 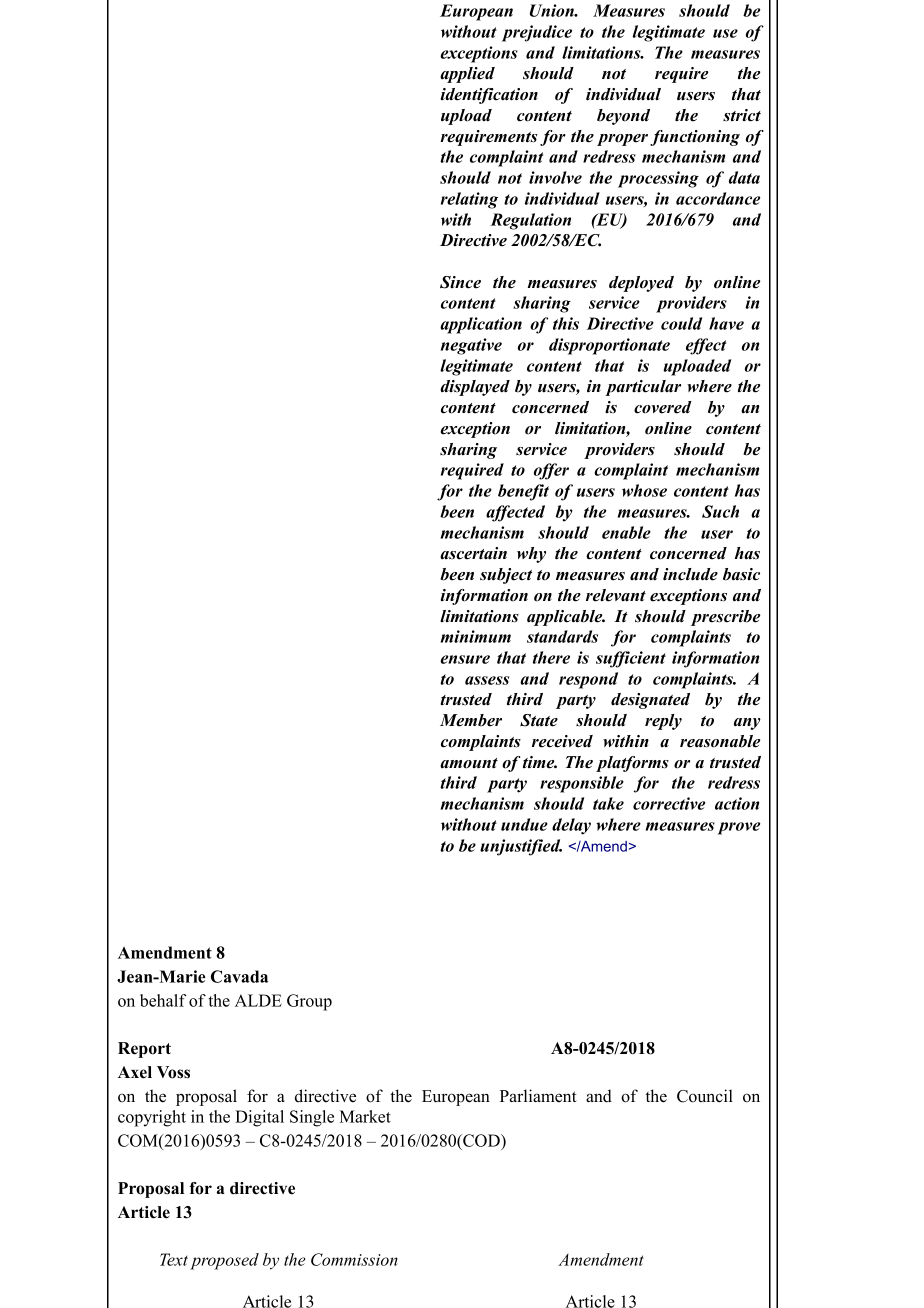 I want to click on proposed, so click(x=224, y=1261).
